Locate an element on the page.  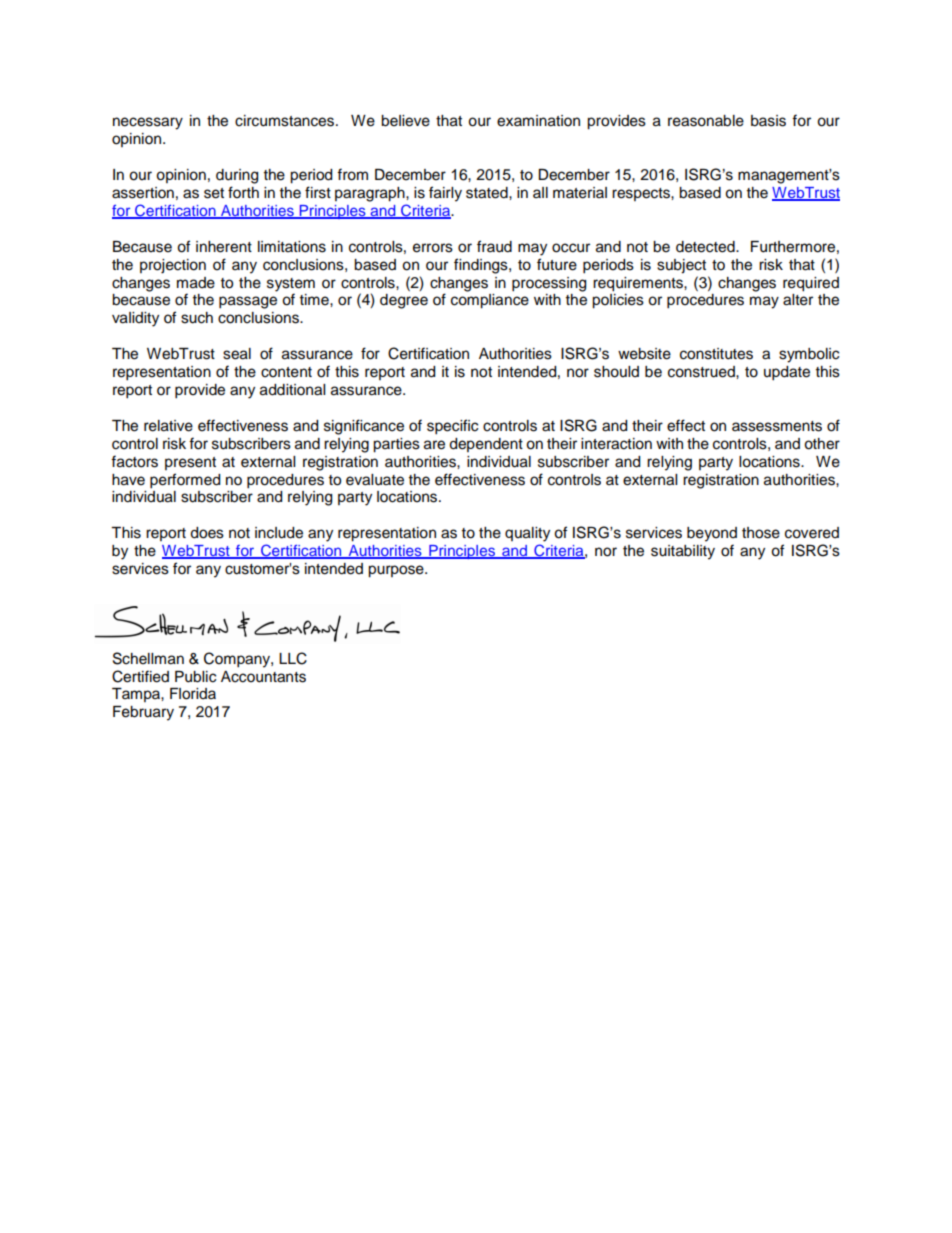
basis is located at coordinates (768, 121).
